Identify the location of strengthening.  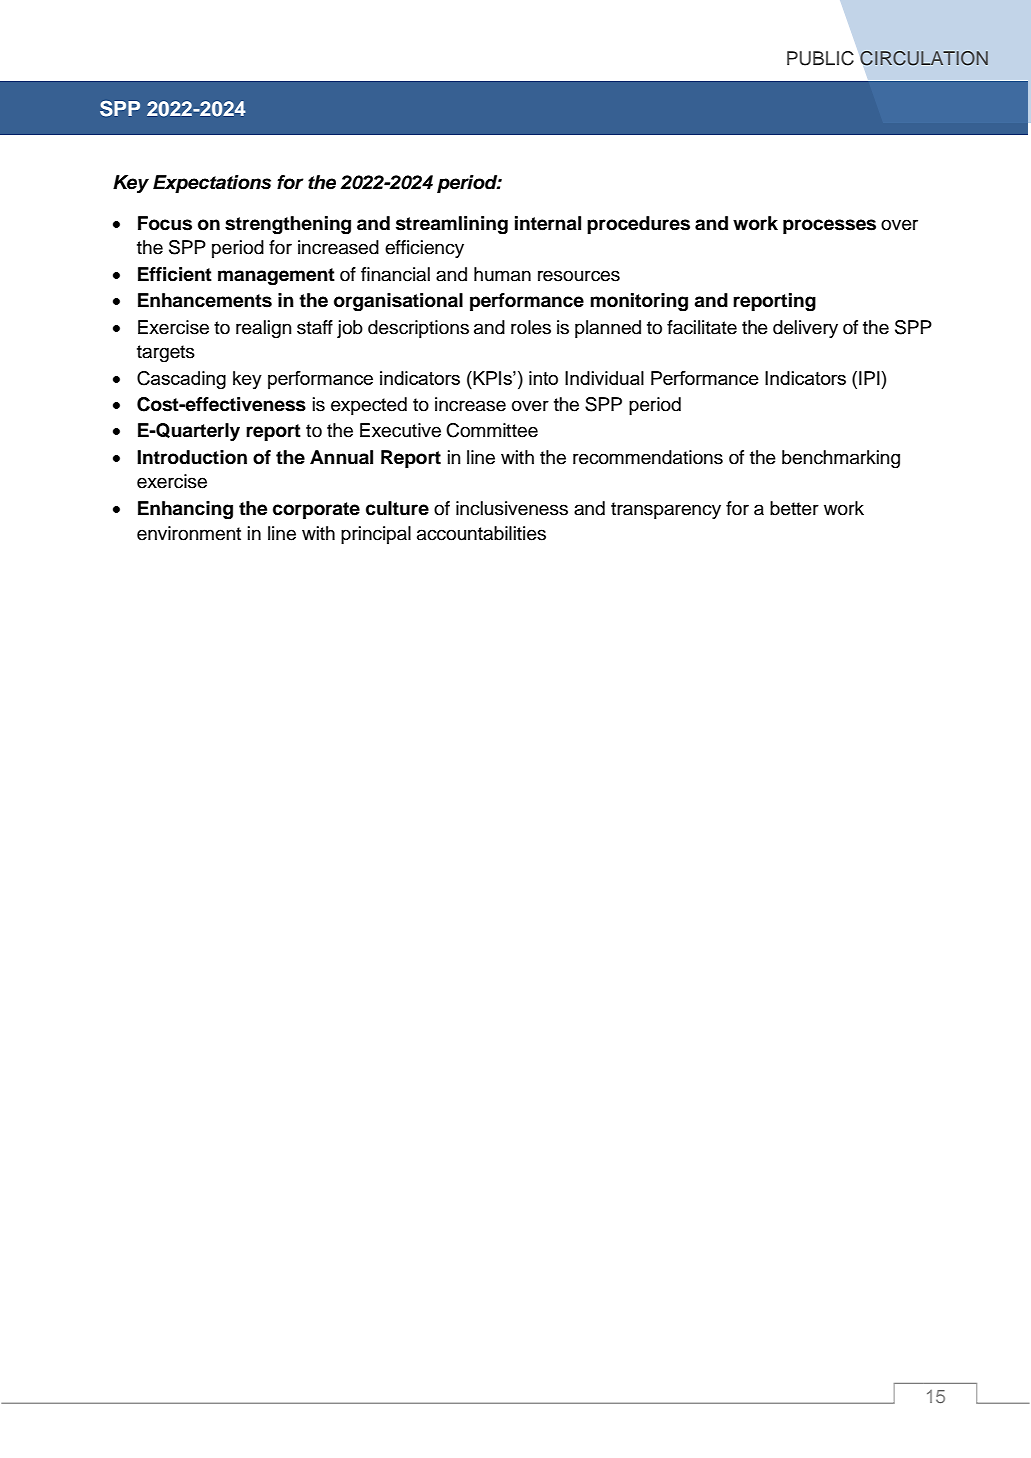
(288, 225).
